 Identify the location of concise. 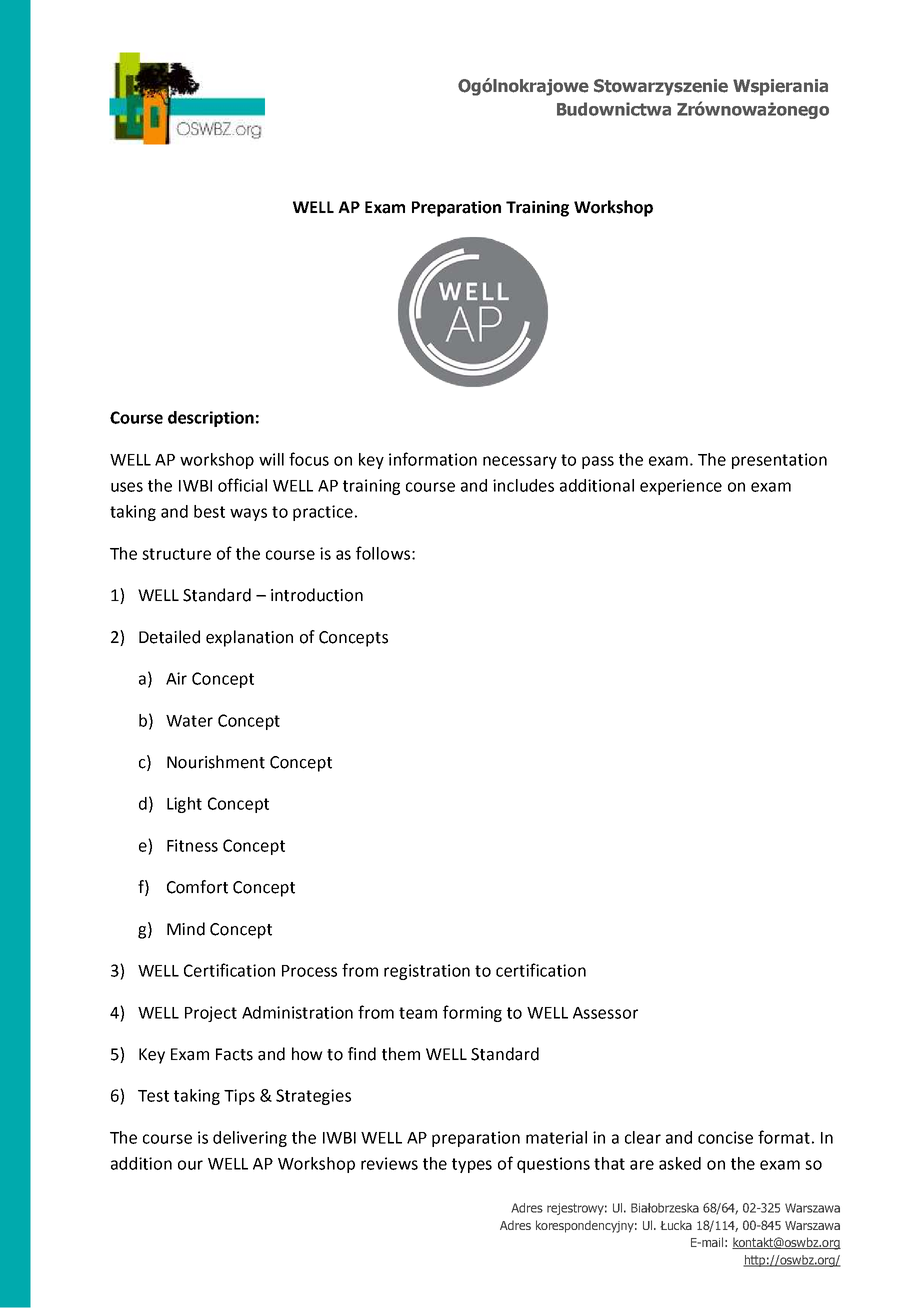
(725, 1137).
